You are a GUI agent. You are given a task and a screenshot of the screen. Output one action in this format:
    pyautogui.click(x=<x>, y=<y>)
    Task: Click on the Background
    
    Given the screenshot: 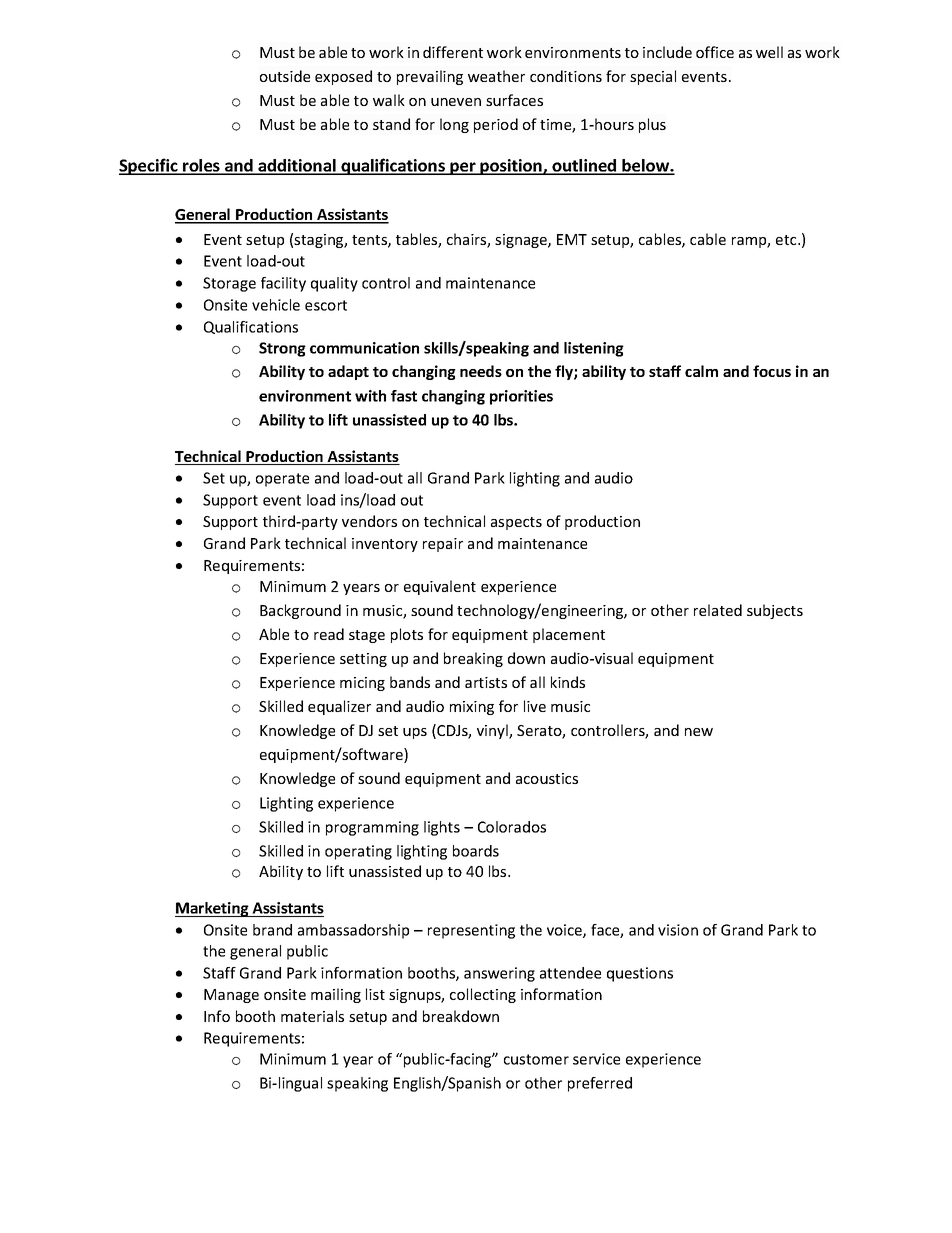 What is the action you would take?
    pyautogui.click(x=300, y=611)
